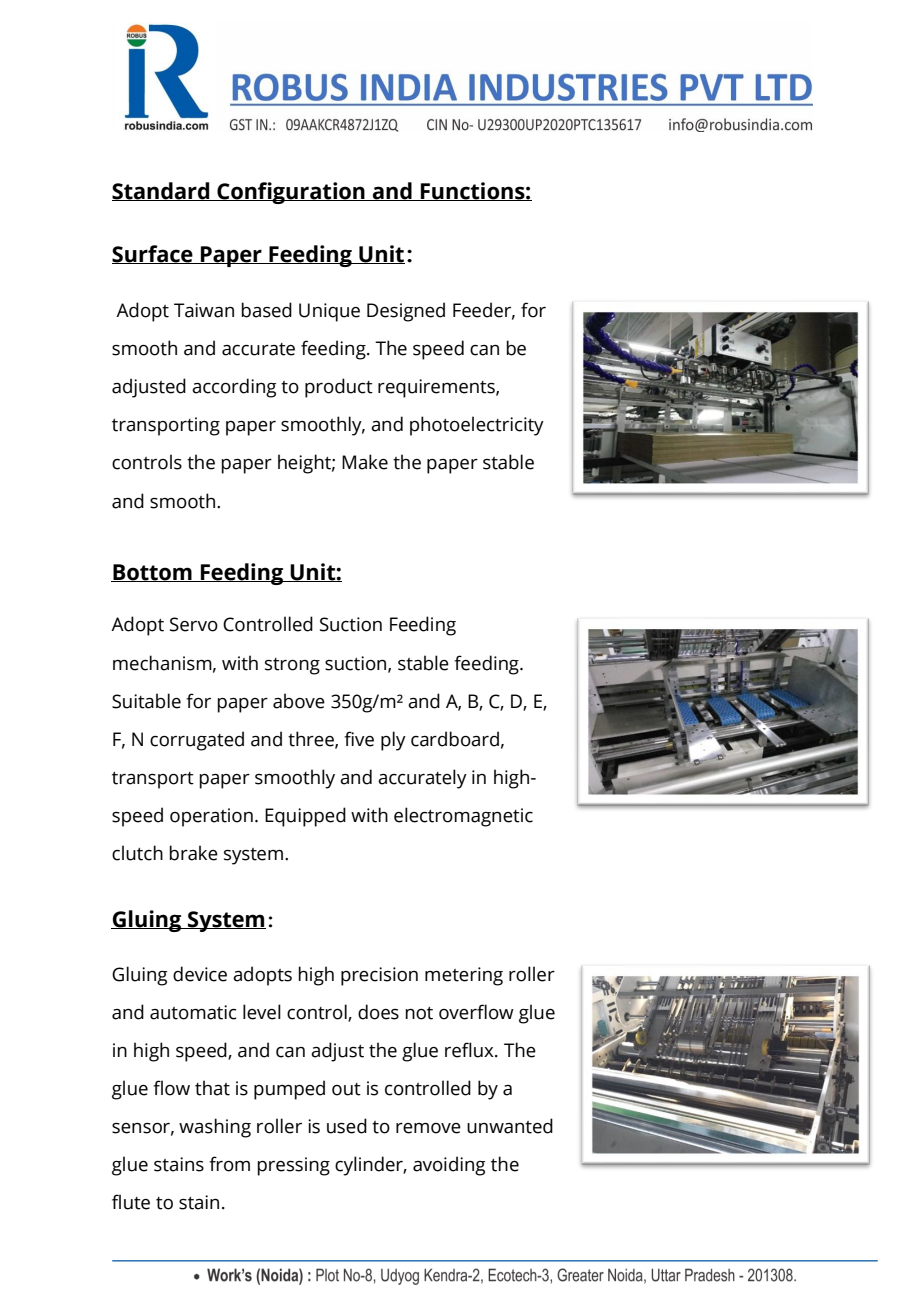 The height and width of the screenshot is (1307, 924). Describe the element at coordinates (299, 701) in the screenshot. I see `above` at that location.
